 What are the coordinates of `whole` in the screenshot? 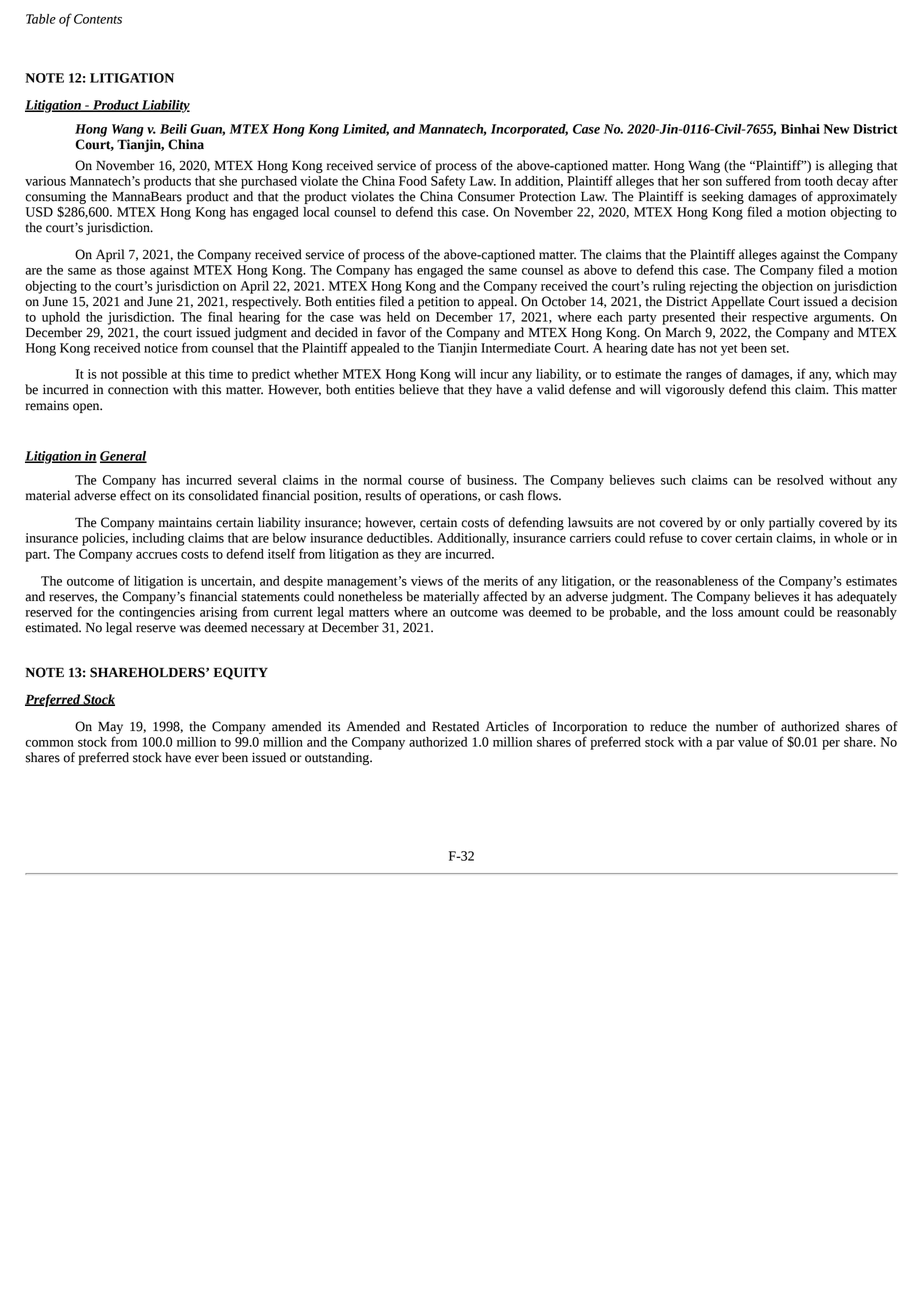 It's located at (851, 538).
